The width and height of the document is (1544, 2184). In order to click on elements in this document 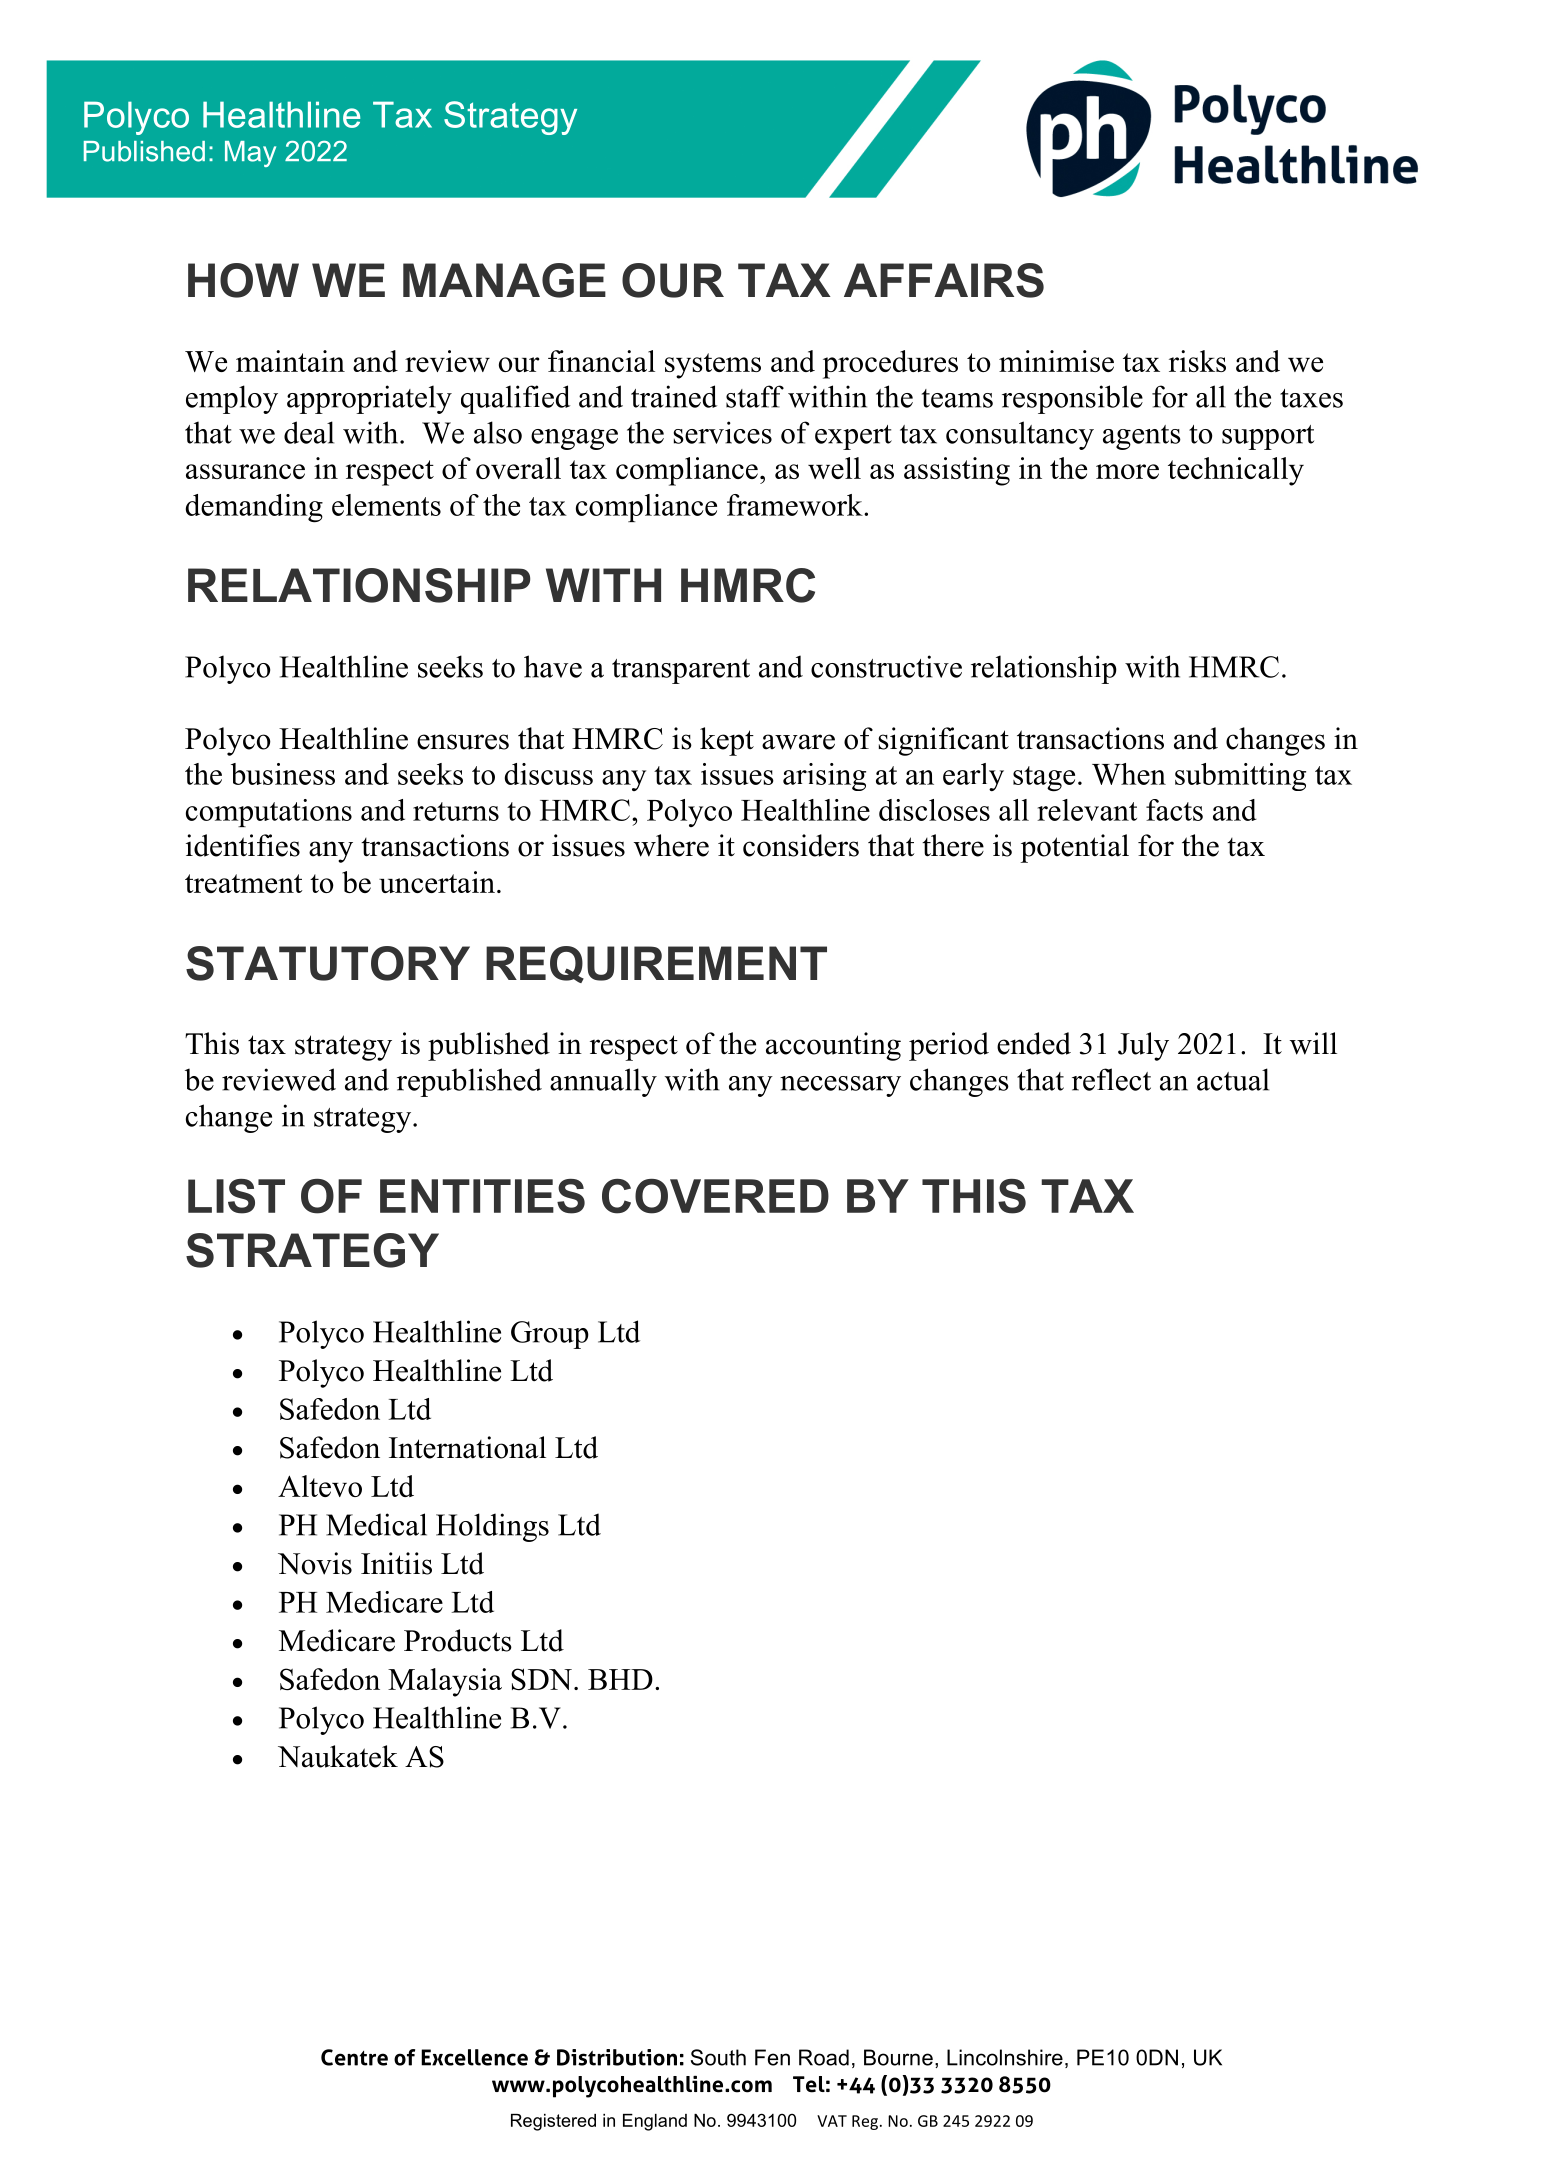, I will do `click(386, 505)`.
